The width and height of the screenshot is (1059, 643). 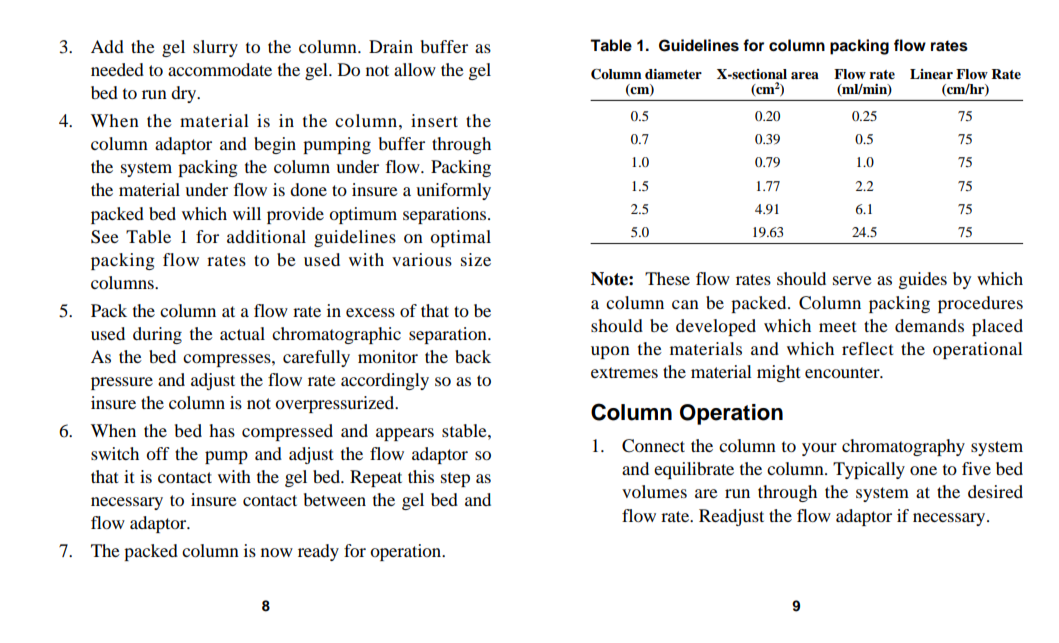 I want to click on Linear, so click(x=931, y=74).
